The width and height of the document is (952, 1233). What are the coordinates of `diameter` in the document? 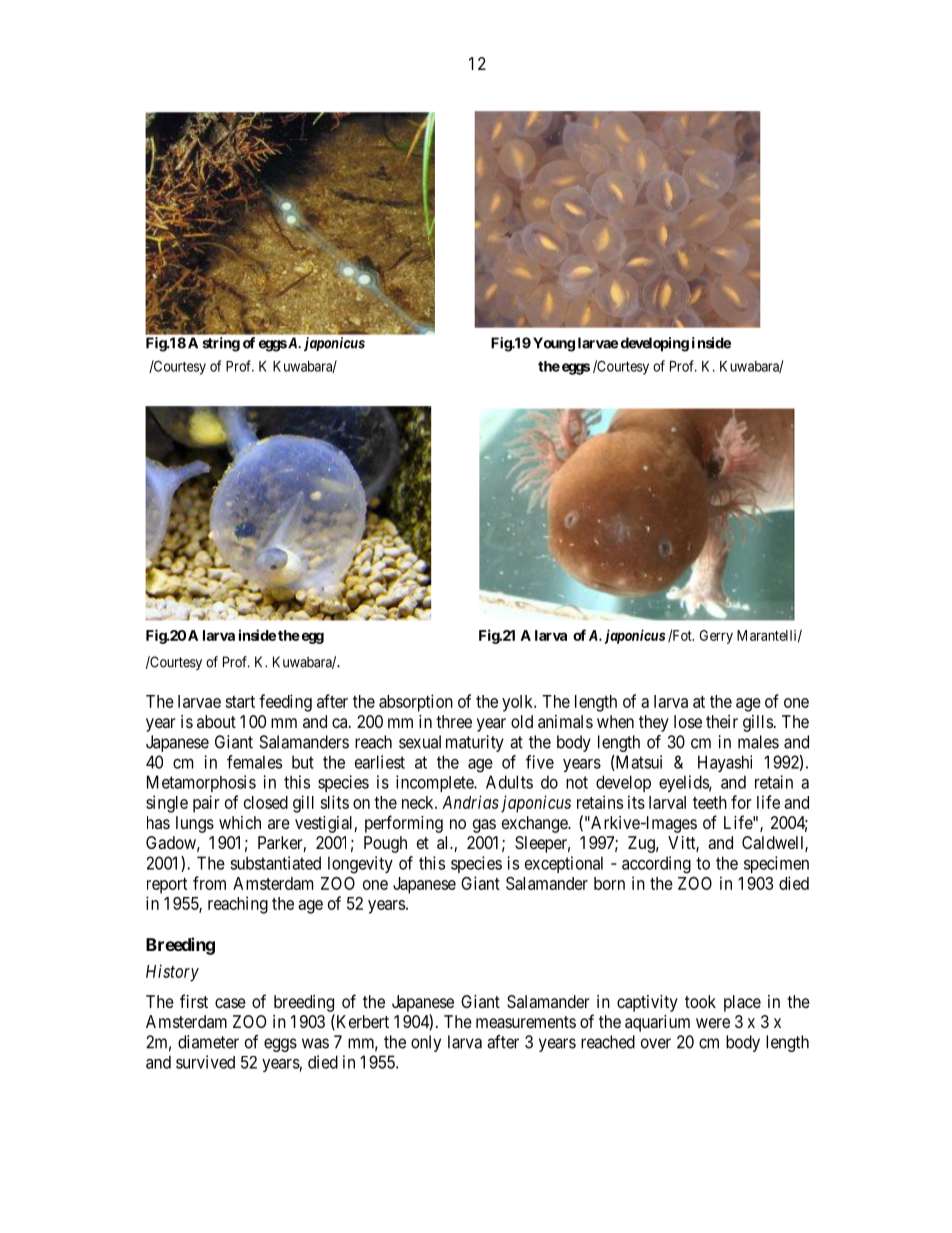 It's located at (208, 1042).
